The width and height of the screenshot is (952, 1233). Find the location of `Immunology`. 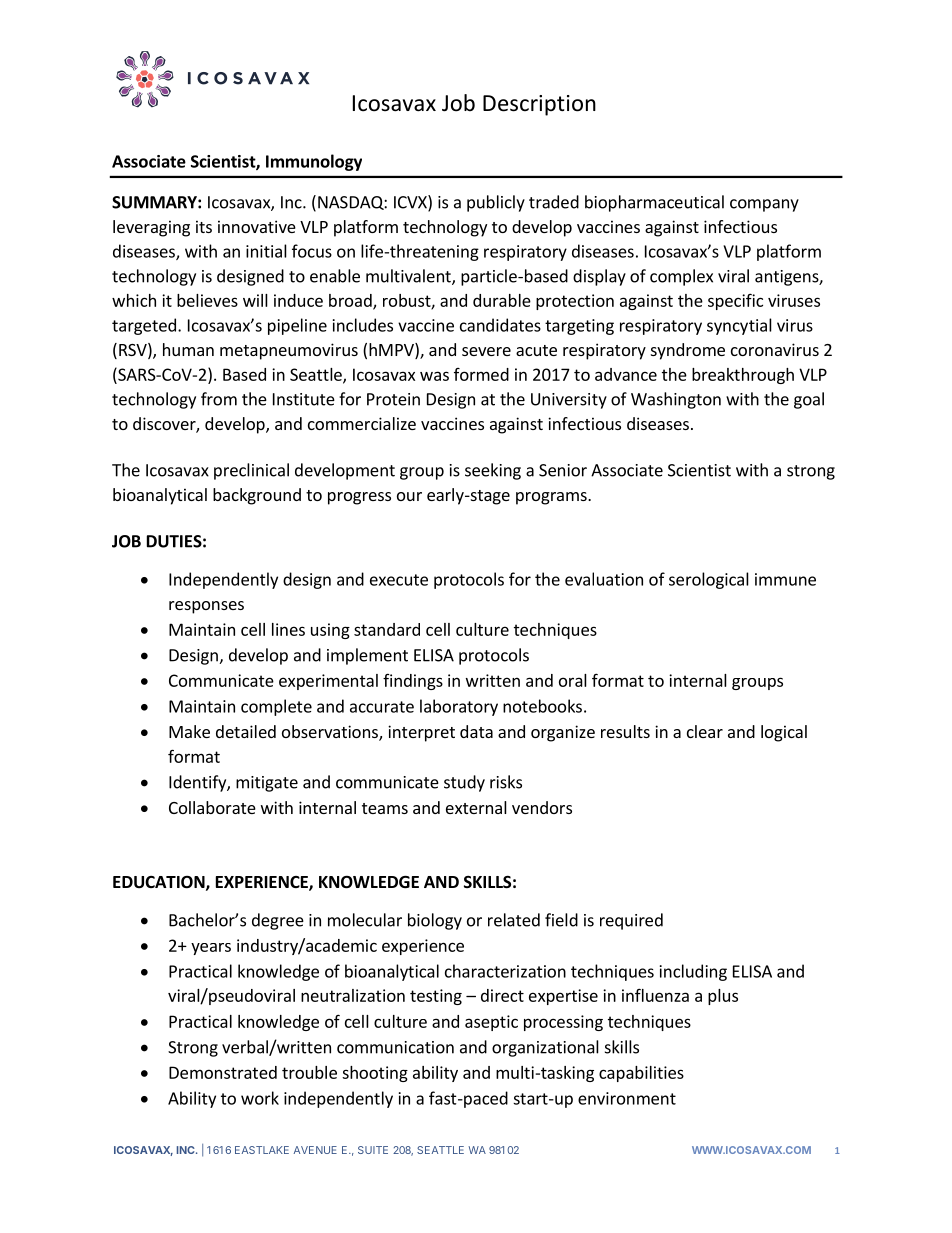

Immunology is located at coordinates (314, 162).
